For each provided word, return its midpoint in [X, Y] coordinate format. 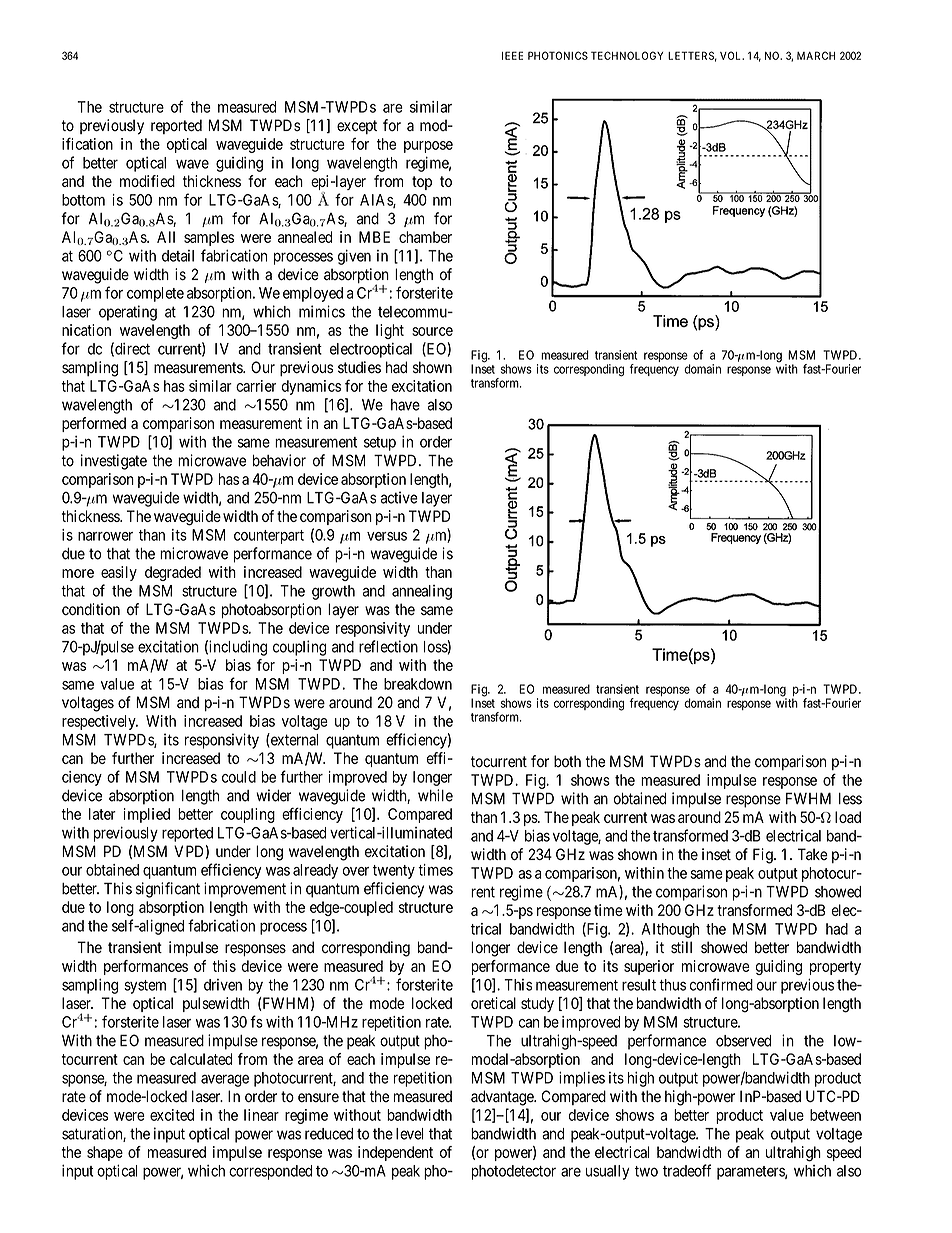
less [850, 799]
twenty [394, 872]
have [405, 405]
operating [128, 313]
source [432, 331]
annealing [422, 592]
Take [813, 854]
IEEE [512, 55]
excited [172, 1115]
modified [147, 181]
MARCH [816, 55]
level [410, 1134]
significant [168, 890]
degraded [173, 573]
